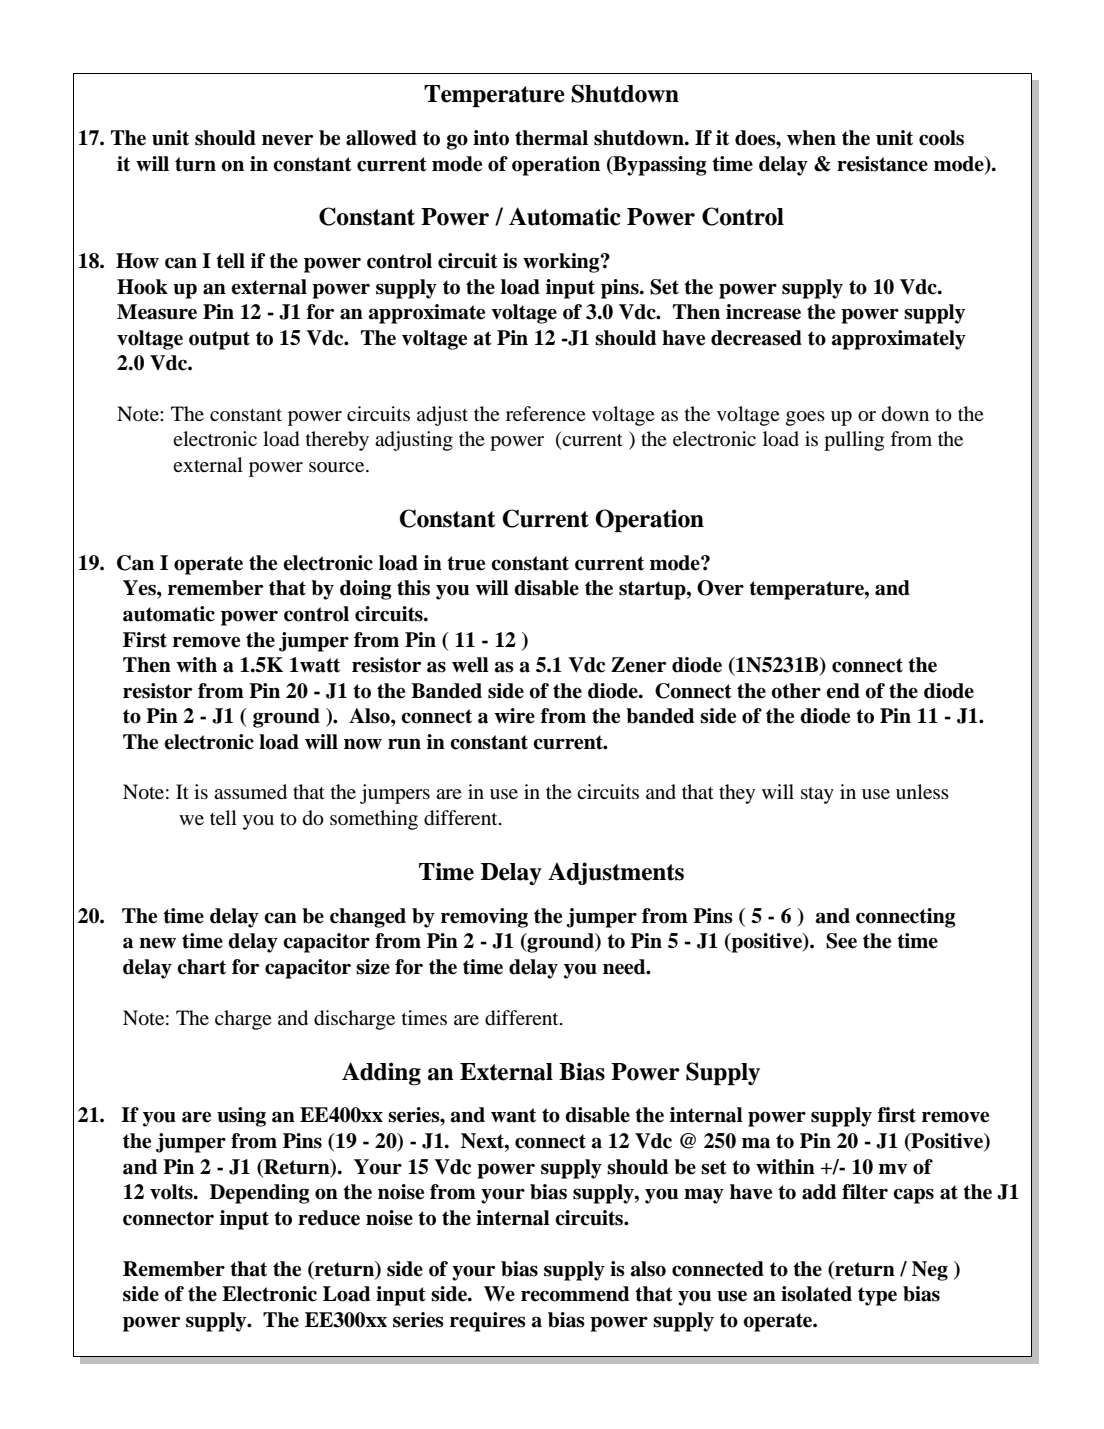 The height and width of the screenshot is (1429, 1104). I want to click on chart, so click(201, 967).
